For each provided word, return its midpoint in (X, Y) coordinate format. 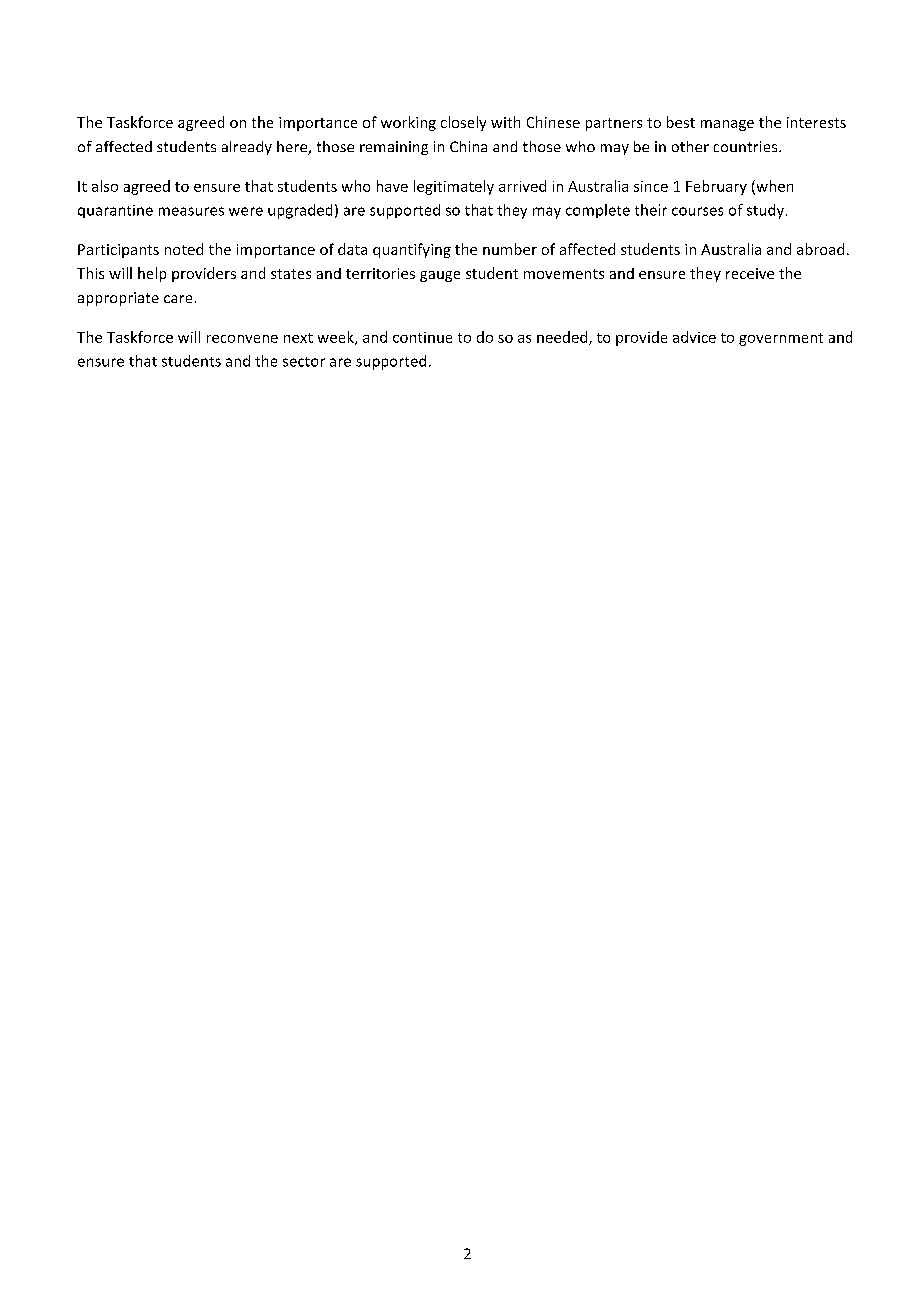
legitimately (454, 187)
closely (463, 123)
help (152, 274)
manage (727, 125)
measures (191, 211)
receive (750, 273)
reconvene (242, 339)
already (247, 148)
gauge (440, 276)
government (781, 339)
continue (422, 337)
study (765, 211)
